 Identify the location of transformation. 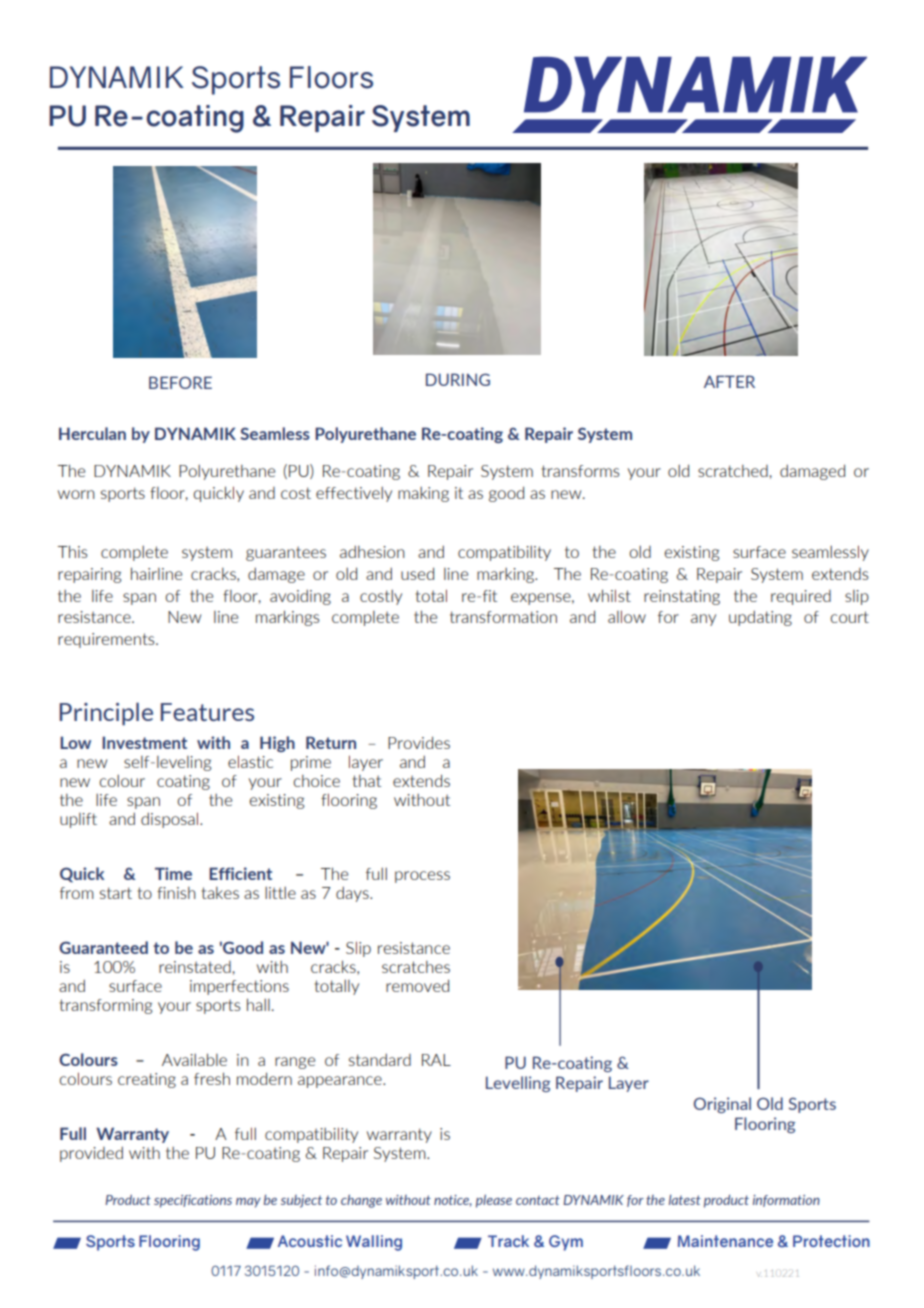
(503, 617).
